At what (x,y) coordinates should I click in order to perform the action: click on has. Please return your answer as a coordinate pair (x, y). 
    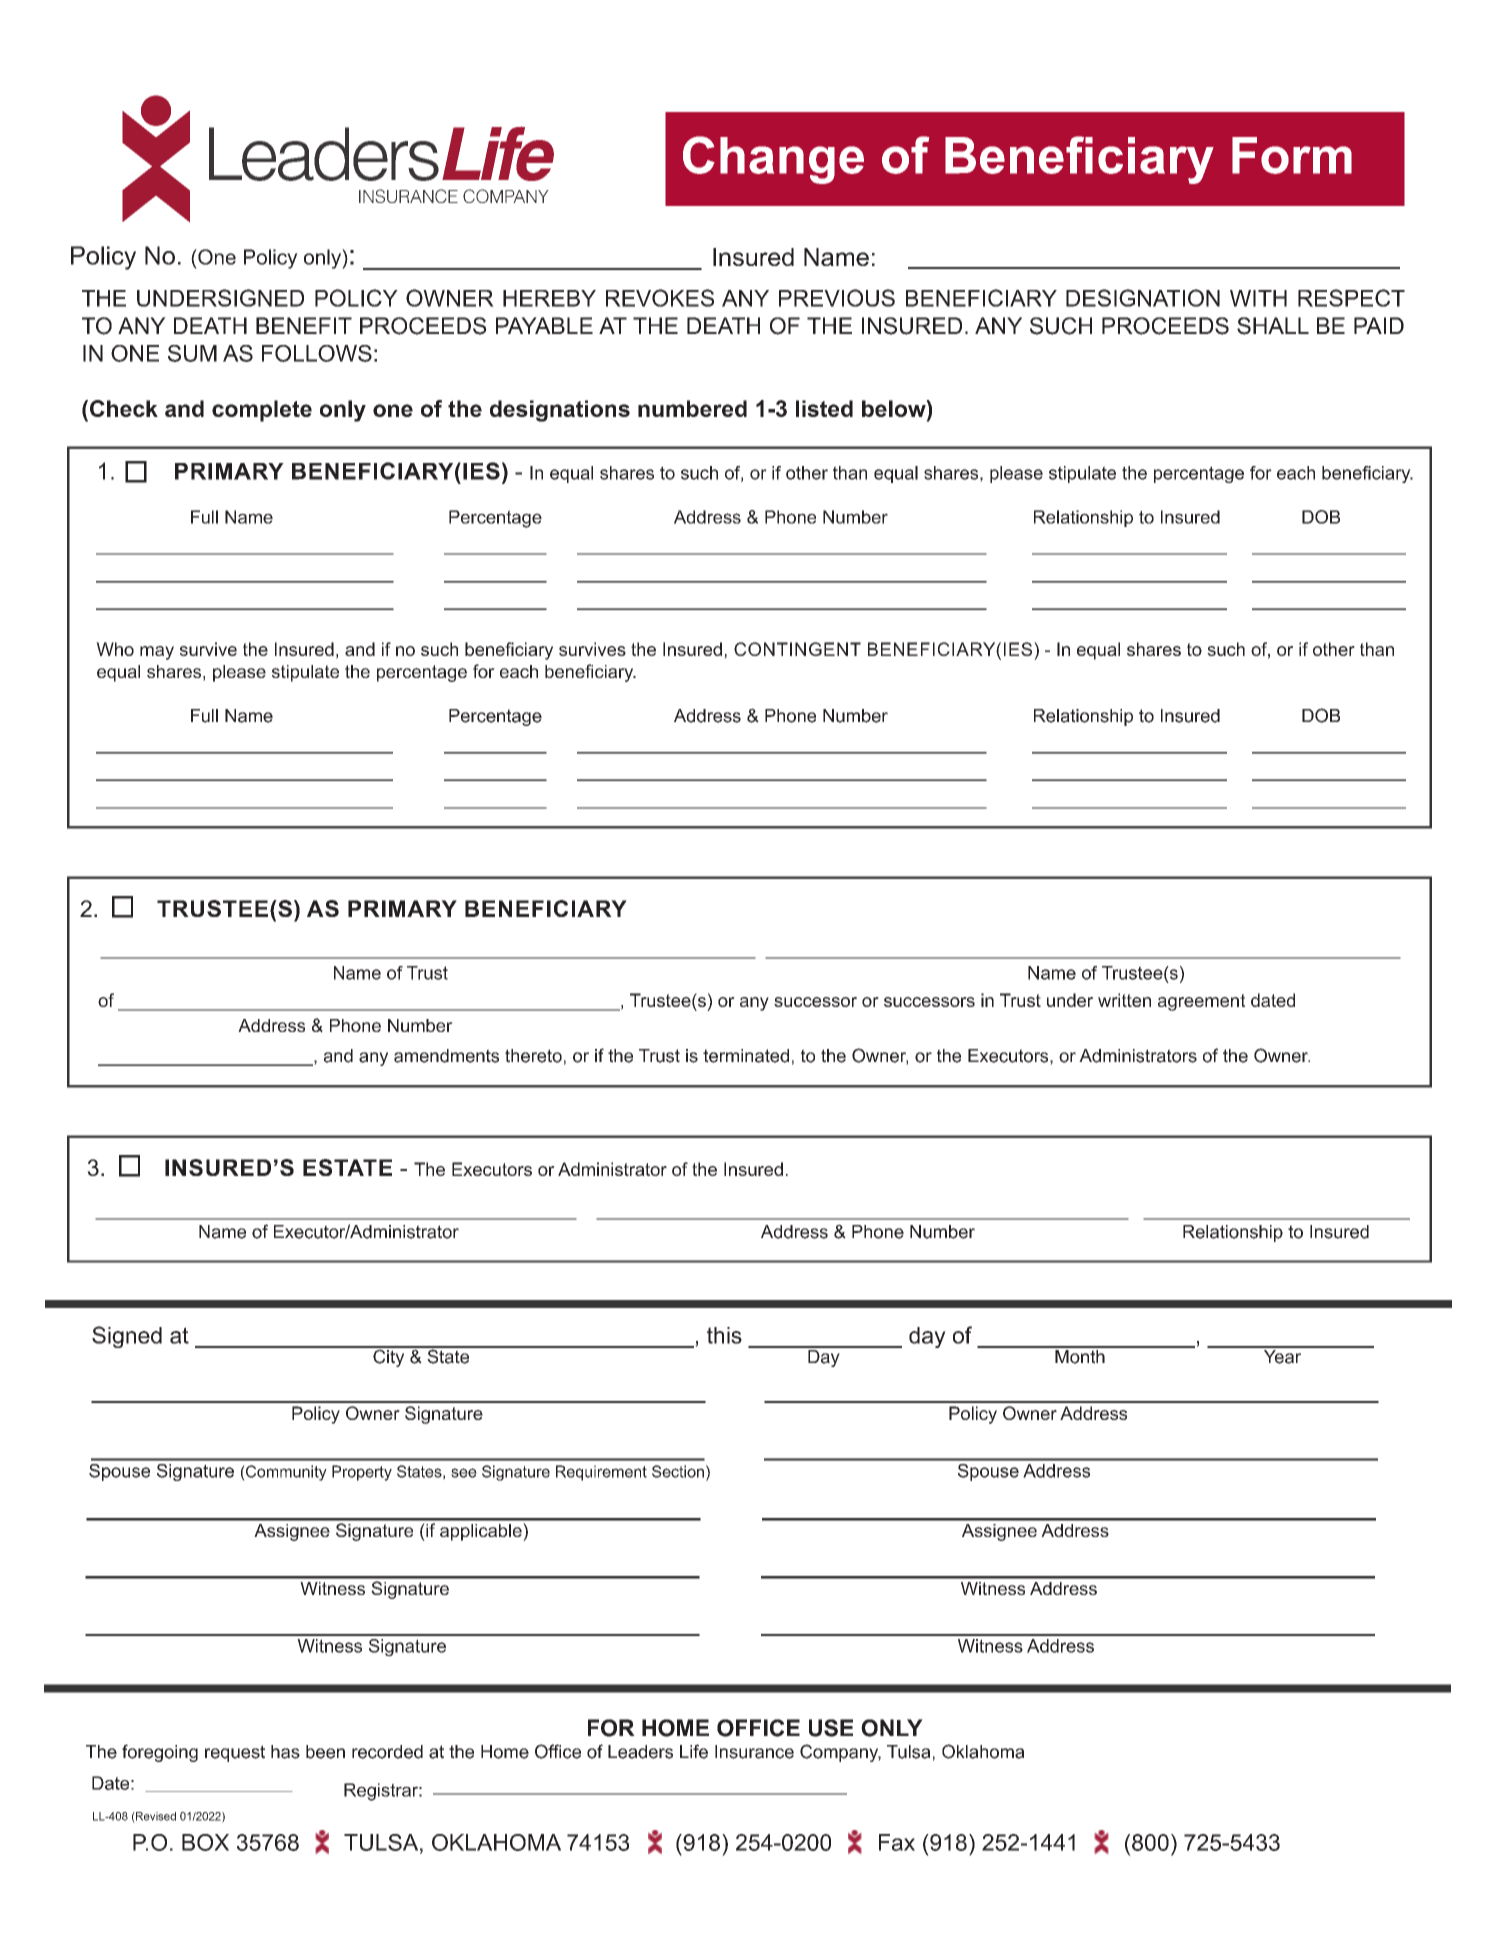
    Looking at the image, I should click on (285, 1752).
